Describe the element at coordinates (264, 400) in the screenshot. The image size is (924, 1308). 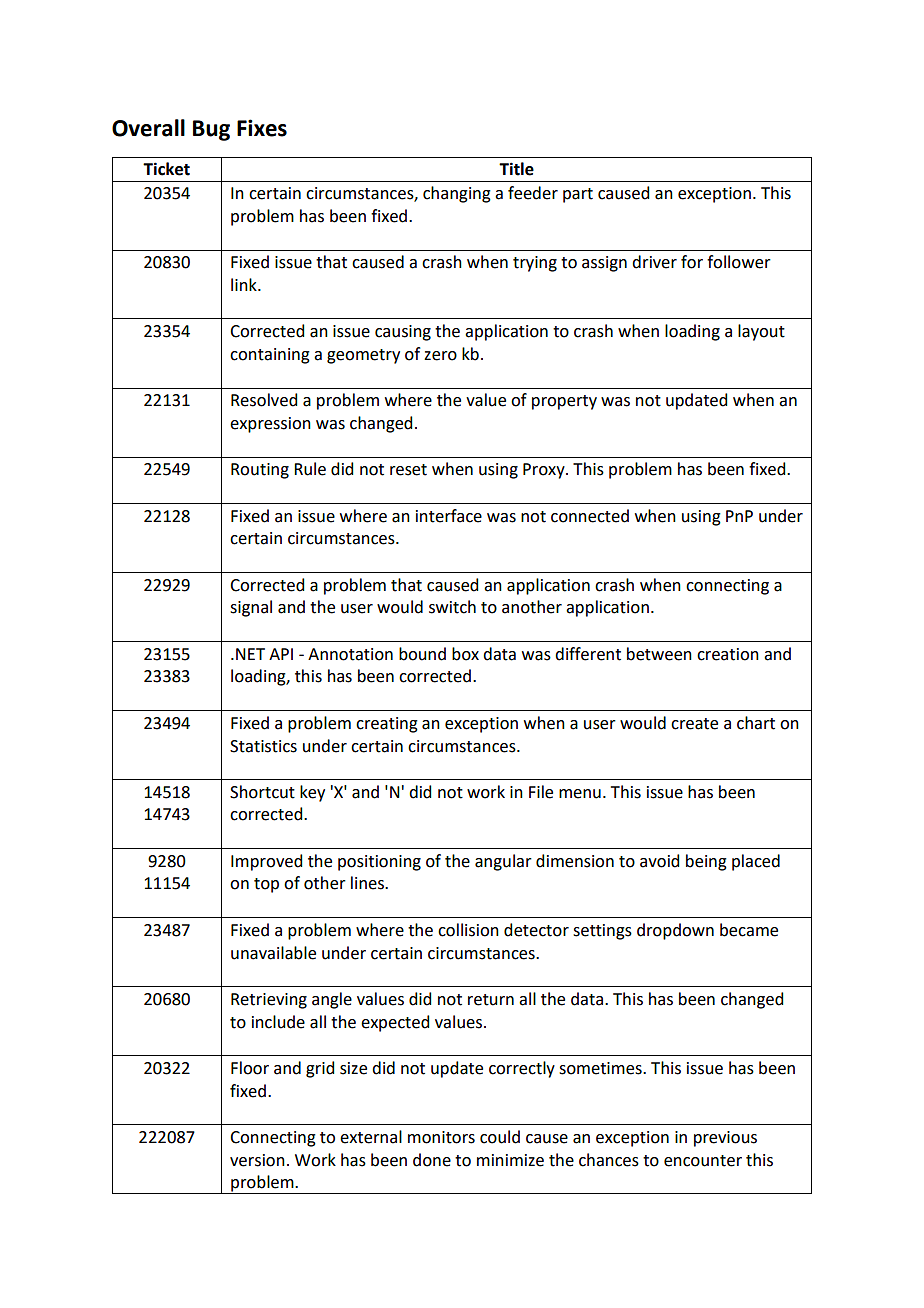
I see `Resolved` at that location.
